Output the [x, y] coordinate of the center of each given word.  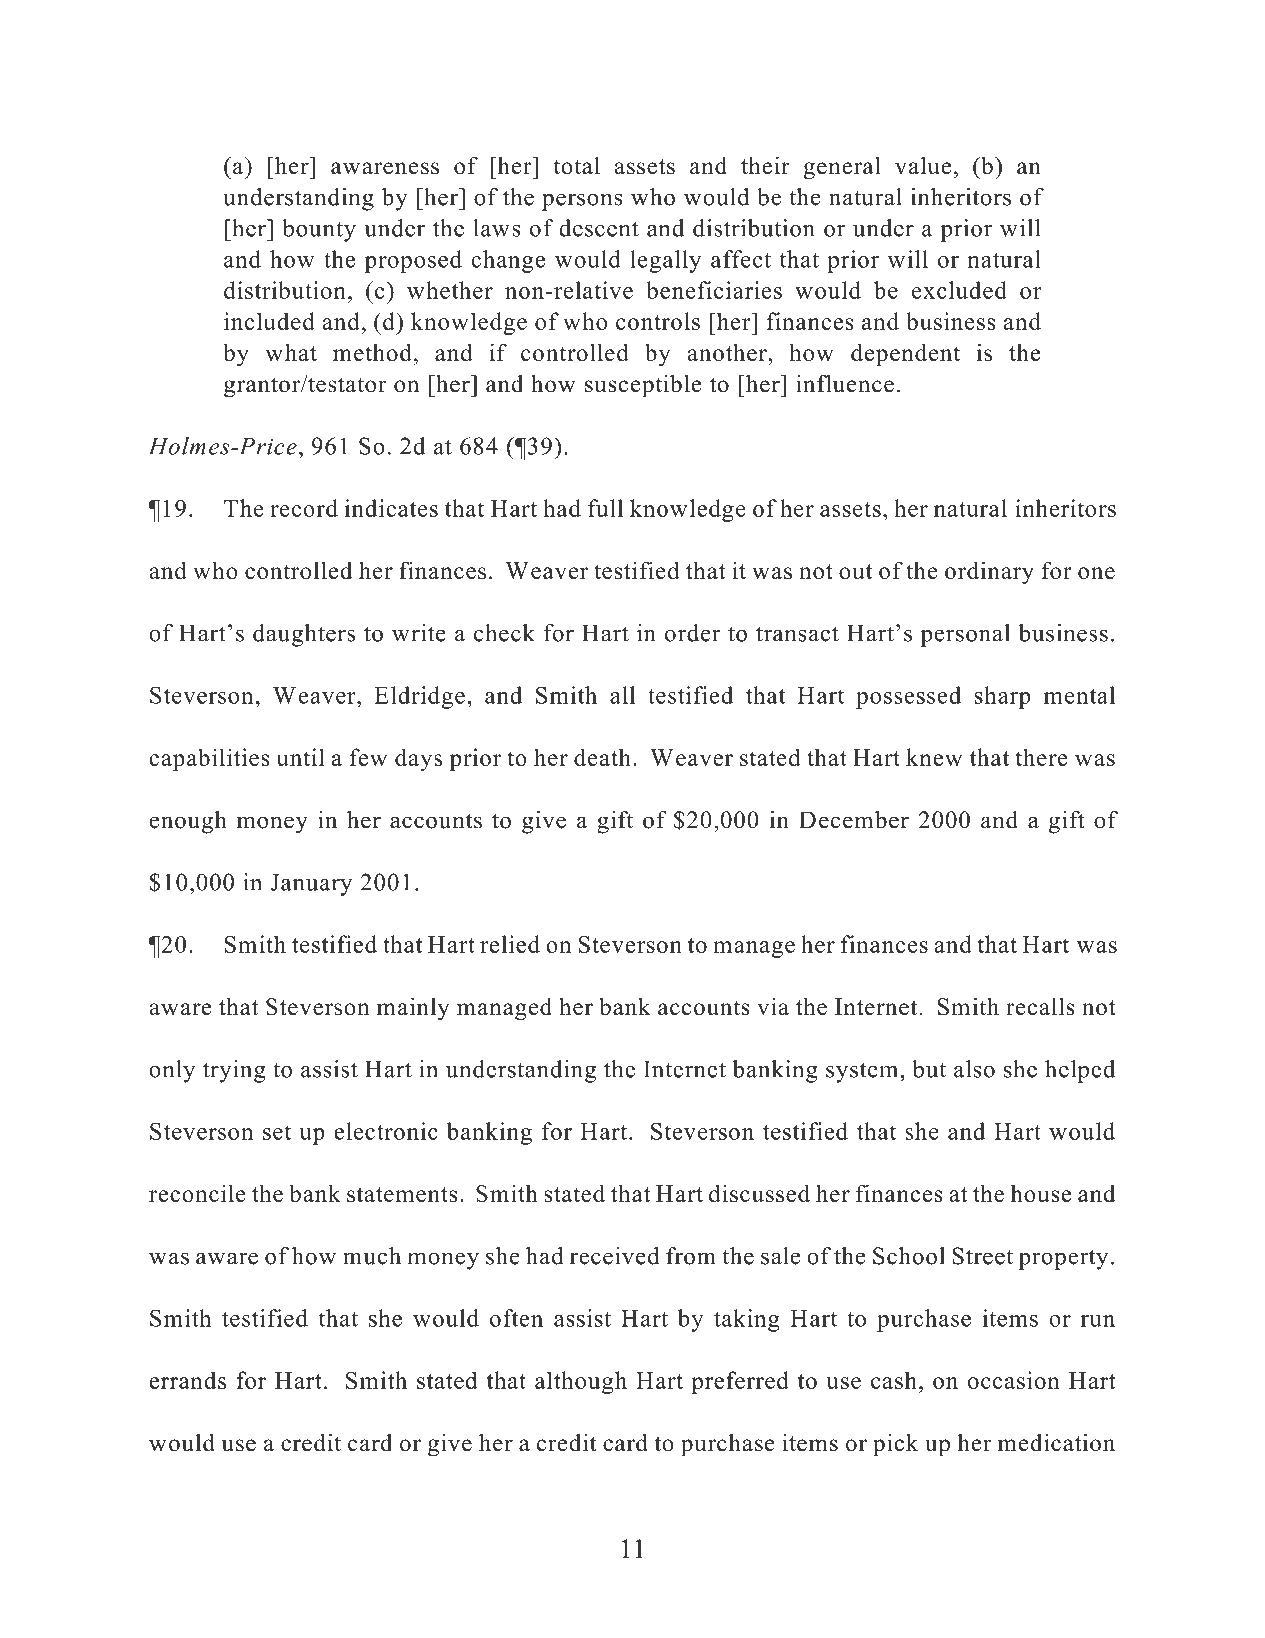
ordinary [989, 572]
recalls [1040, 1006]
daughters [304, 635]
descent [599, 228]
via [773, 1006]
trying [234, 1071]
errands [187, 1380]
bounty [319, 230]
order [693, 633]
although [581, 1382]
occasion [1014, 1380]
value [923, 166]
